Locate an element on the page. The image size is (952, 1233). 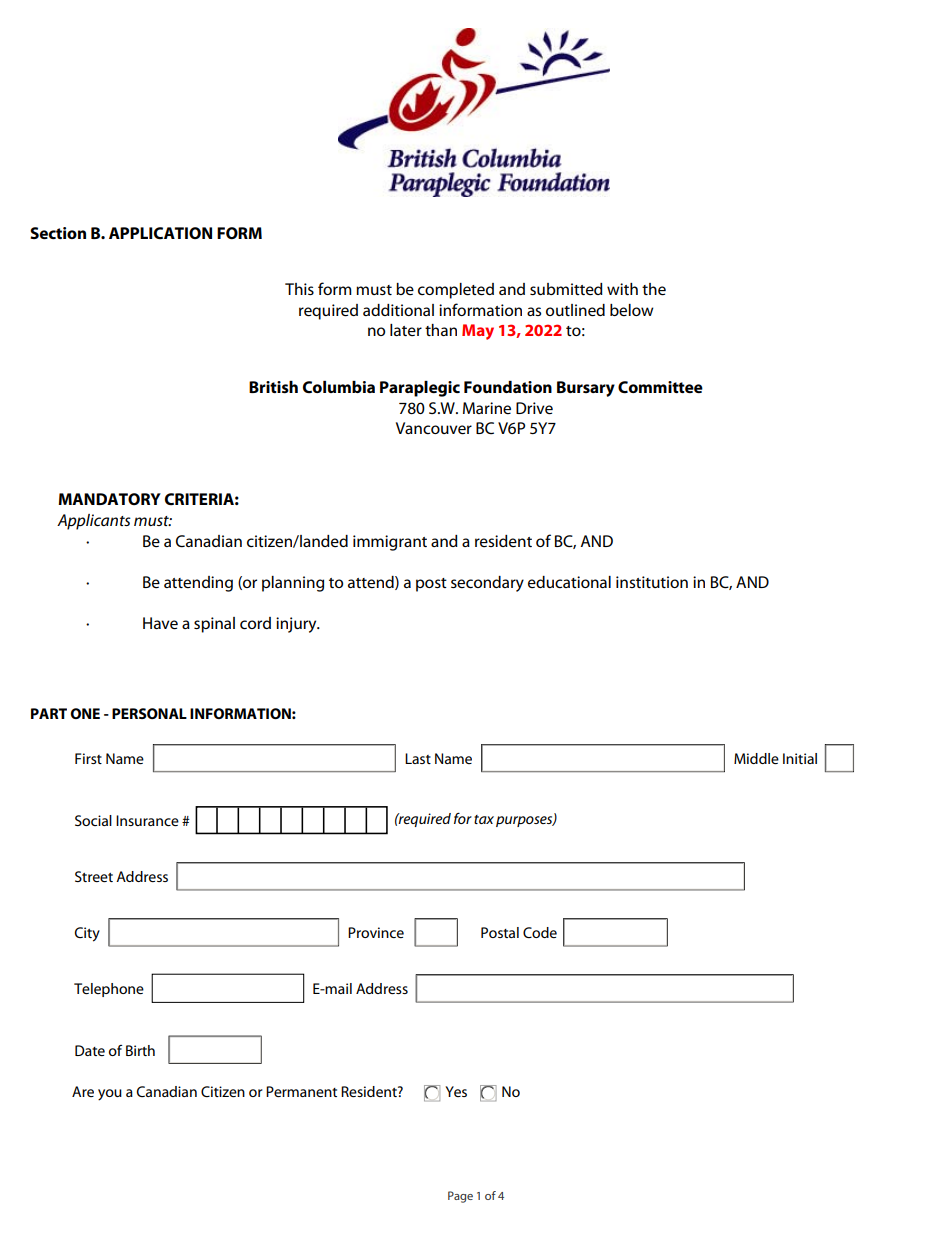
APPLICATION is located at coordinates (160, 233).
